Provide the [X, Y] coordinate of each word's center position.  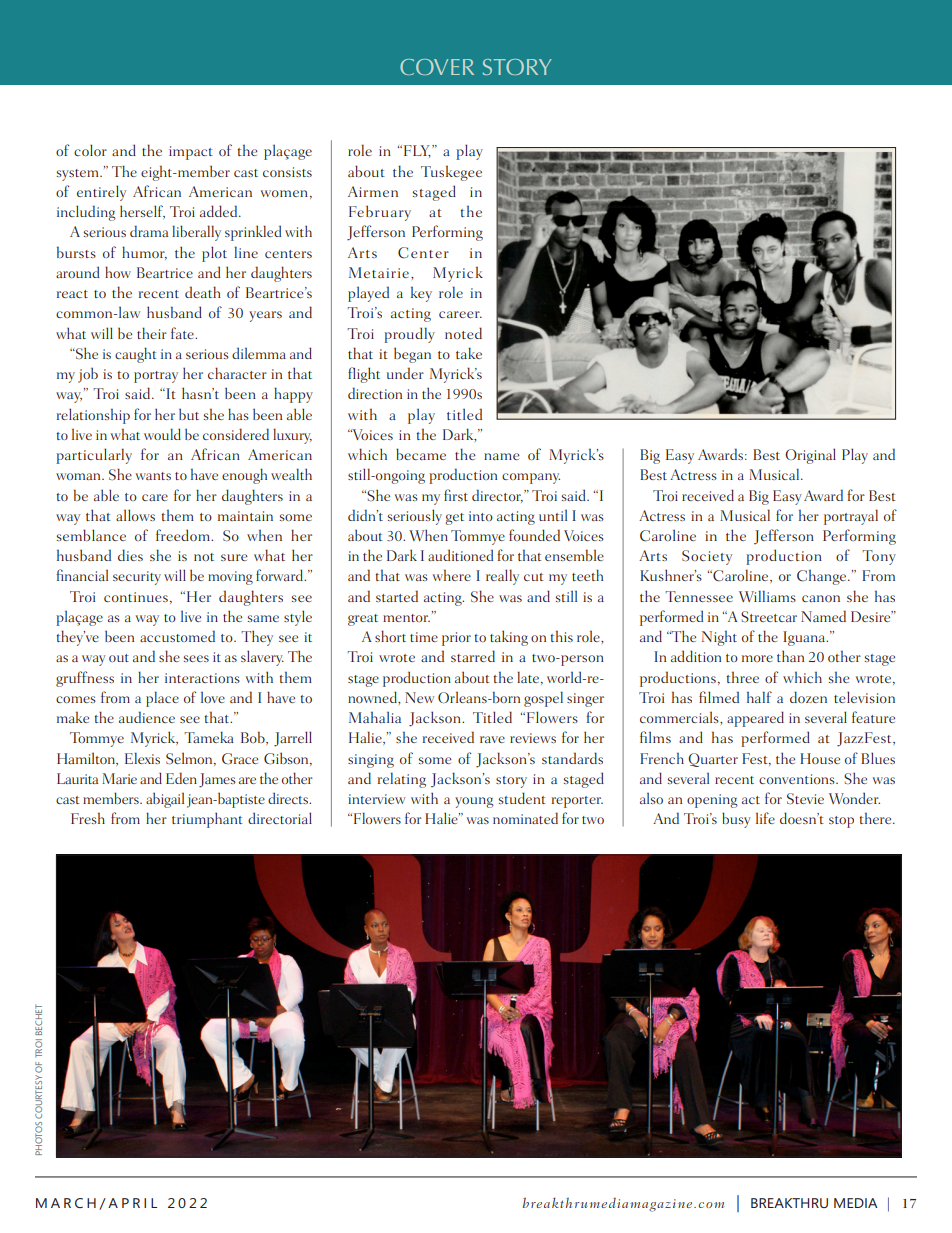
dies [130, 555]
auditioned [460, 555]
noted [463, 333]
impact [191, 153]
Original [810, 456]
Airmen [373, 191]
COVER [437, 67]
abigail [165, 800]
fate [183, 333]
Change [823, 577]
